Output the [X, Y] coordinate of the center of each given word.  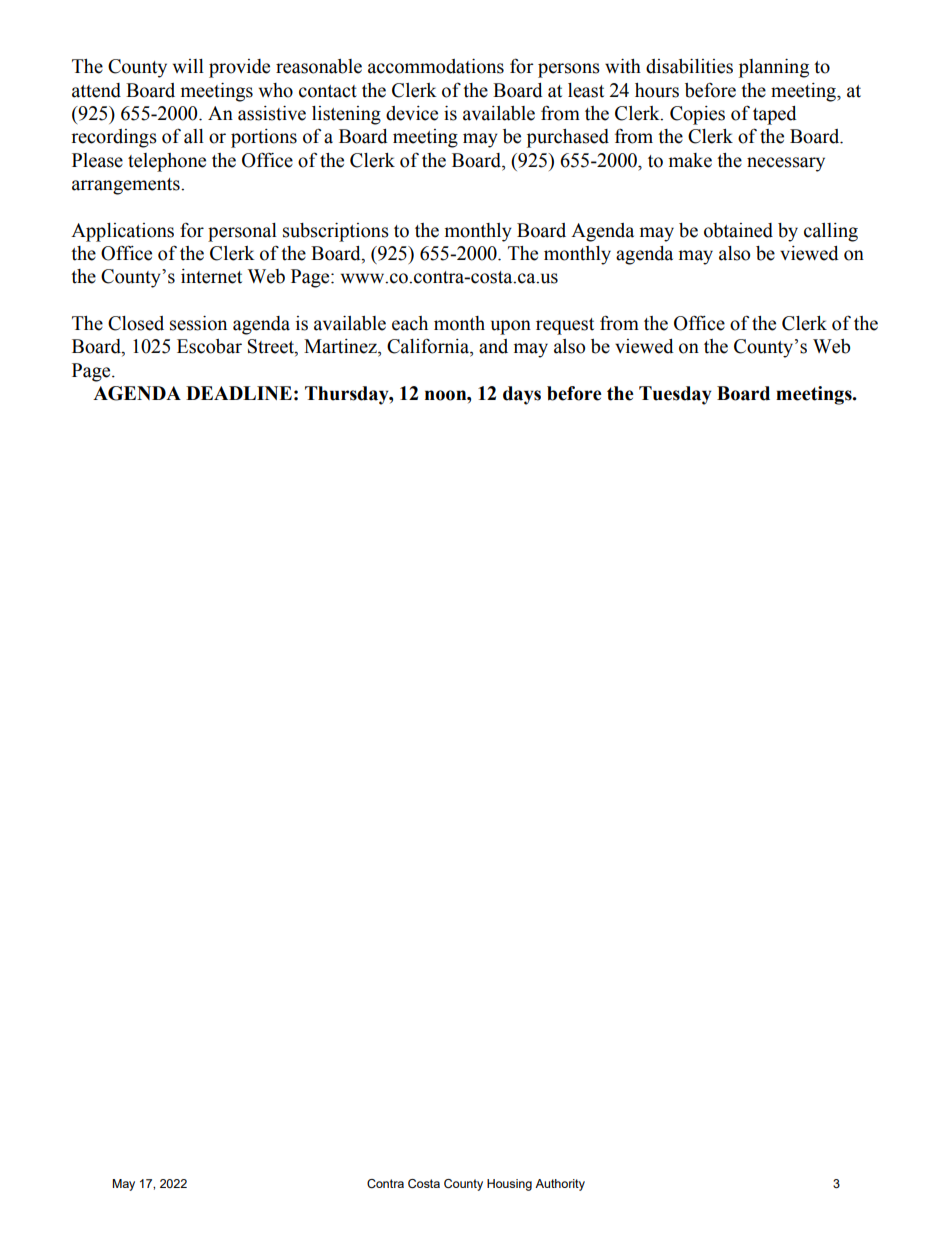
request [565, 326]
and [493, 346]
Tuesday [675, 395]
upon [511, 327]
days [522, 395]
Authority [560, 1185]
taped [775, 115]
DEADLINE [239, 393]
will [188, 66]
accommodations [436, 66]
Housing [509, 1185]
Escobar [209, 346]
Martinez [341, 346]
